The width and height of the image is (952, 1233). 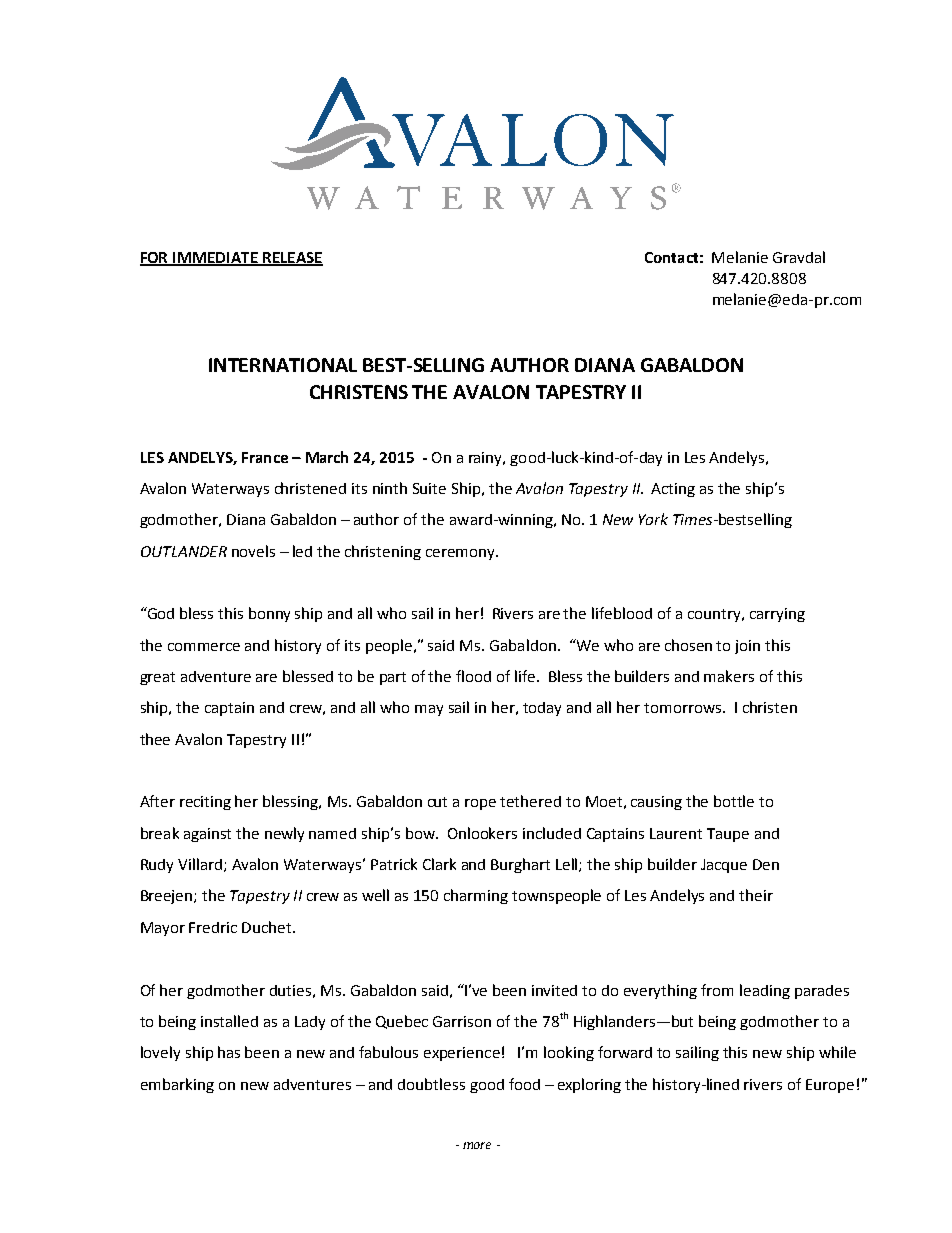 I want to click on their, so click(x=756, y=895).
